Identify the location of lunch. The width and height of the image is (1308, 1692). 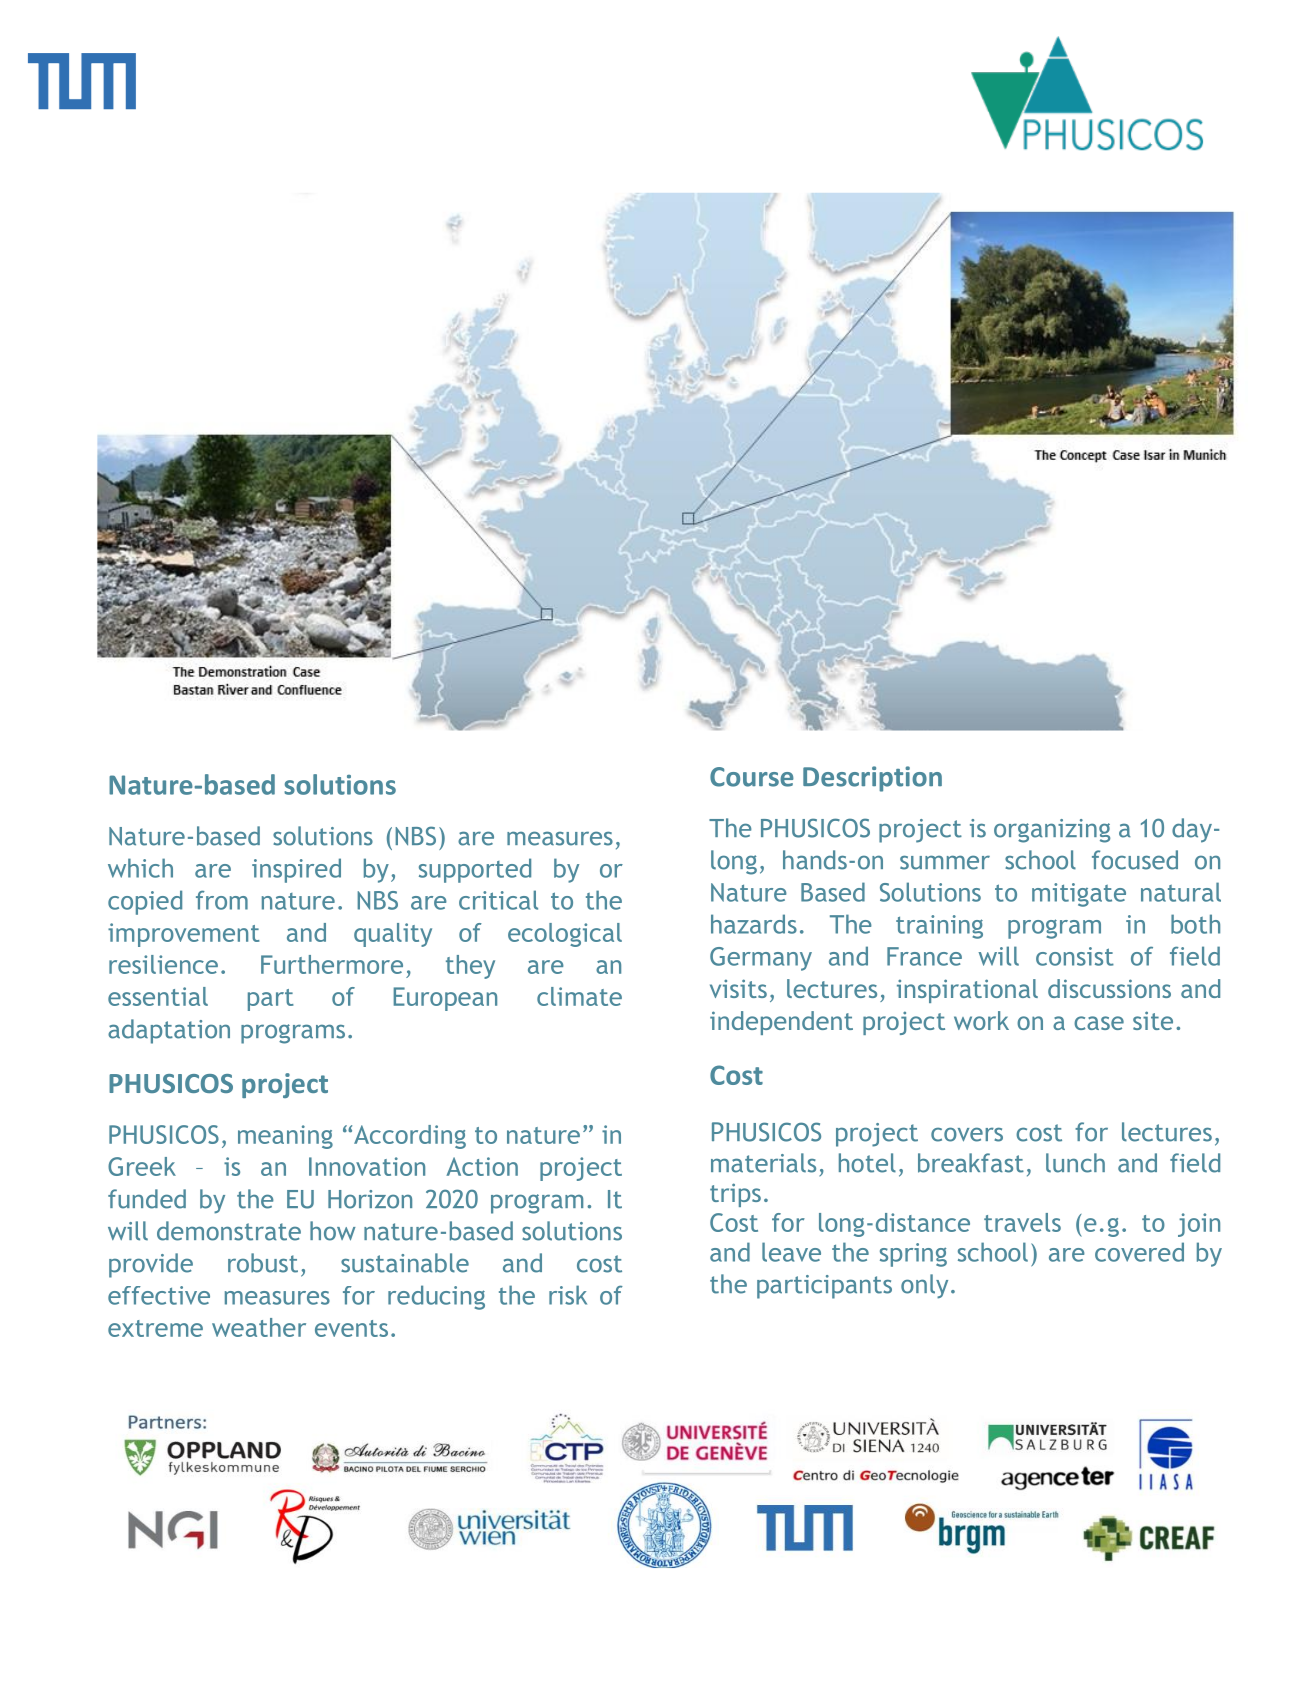
(1075, 1163).
